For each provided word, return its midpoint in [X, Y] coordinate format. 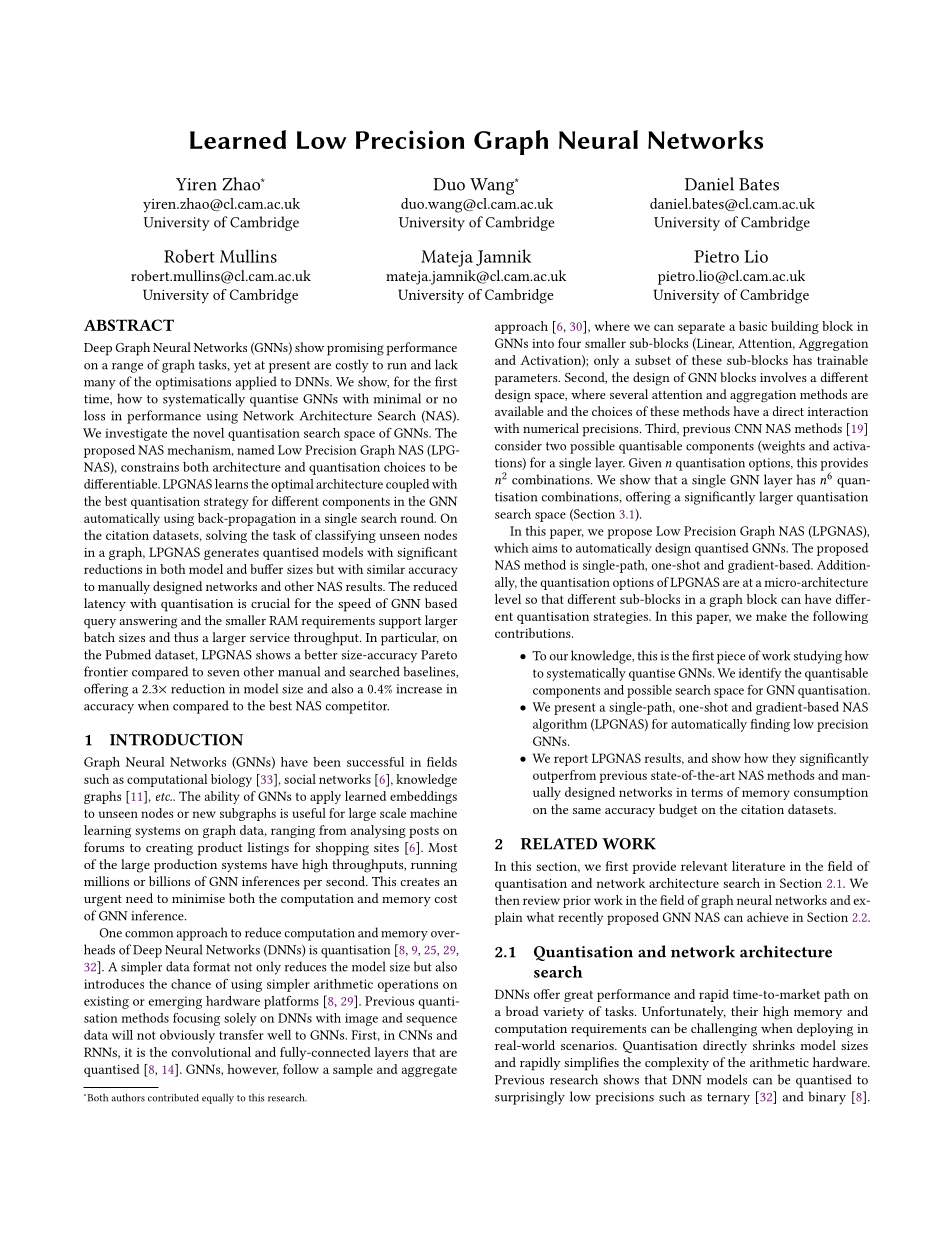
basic [753, 326]
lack [446, 364]
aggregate [429, 1071]
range [127, 368]
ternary [728, 1099]
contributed [173, 1097]
